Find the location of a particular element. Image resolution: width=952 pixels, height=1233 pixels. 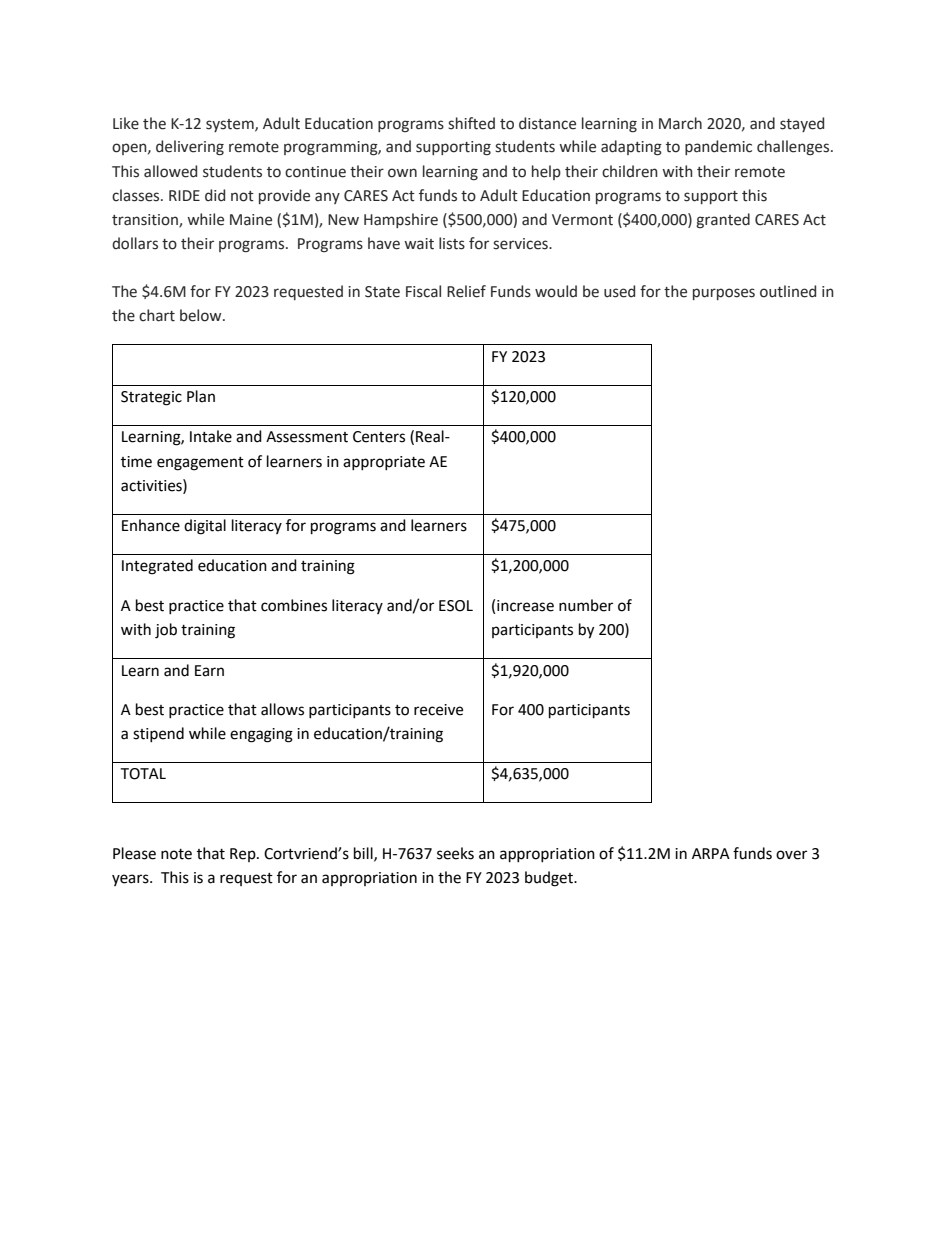

digital is located at coordinates (205, 527).
